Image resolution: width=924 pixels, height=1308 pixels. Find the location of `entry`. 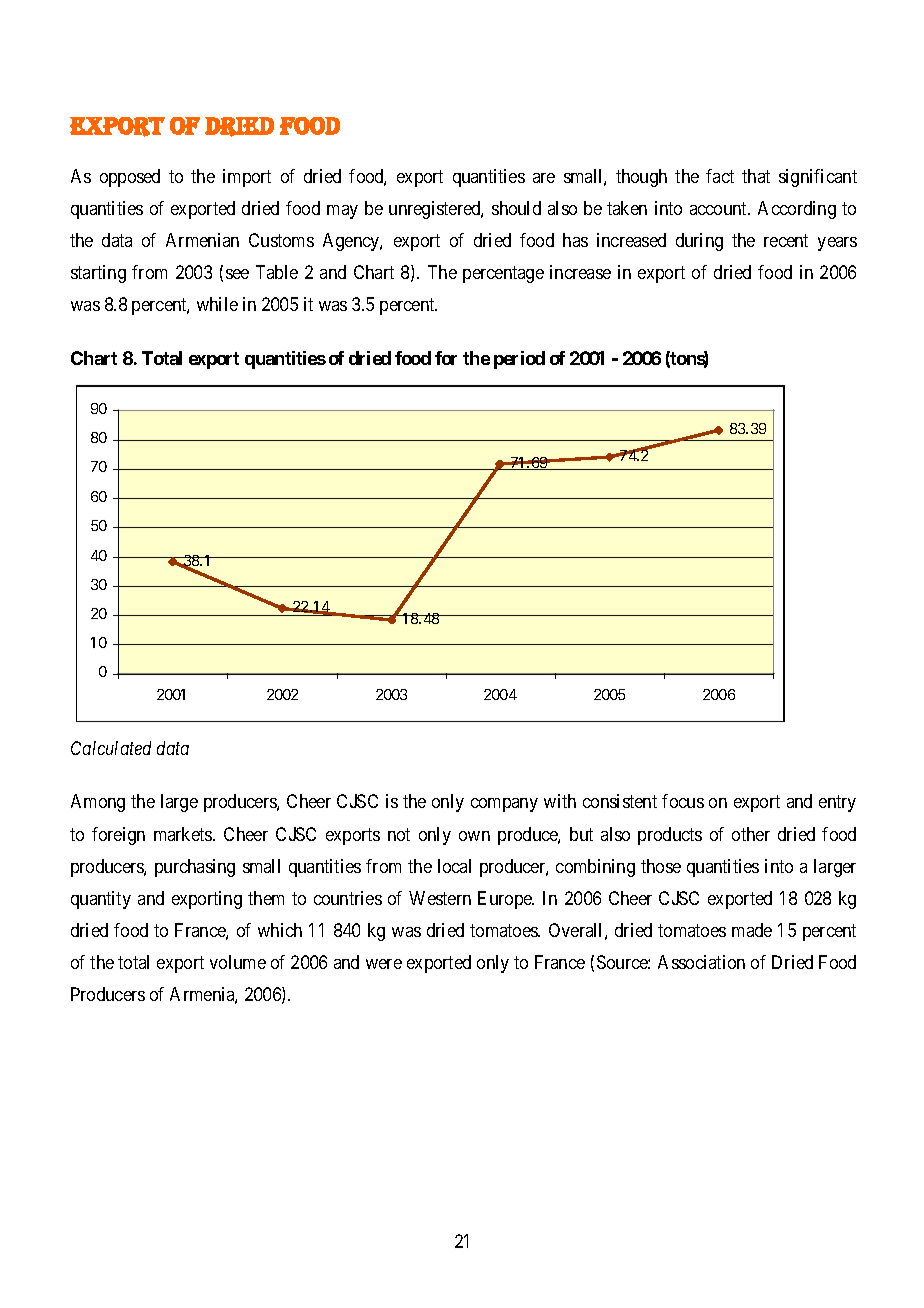

entry is located at coordinates (837, 804).
